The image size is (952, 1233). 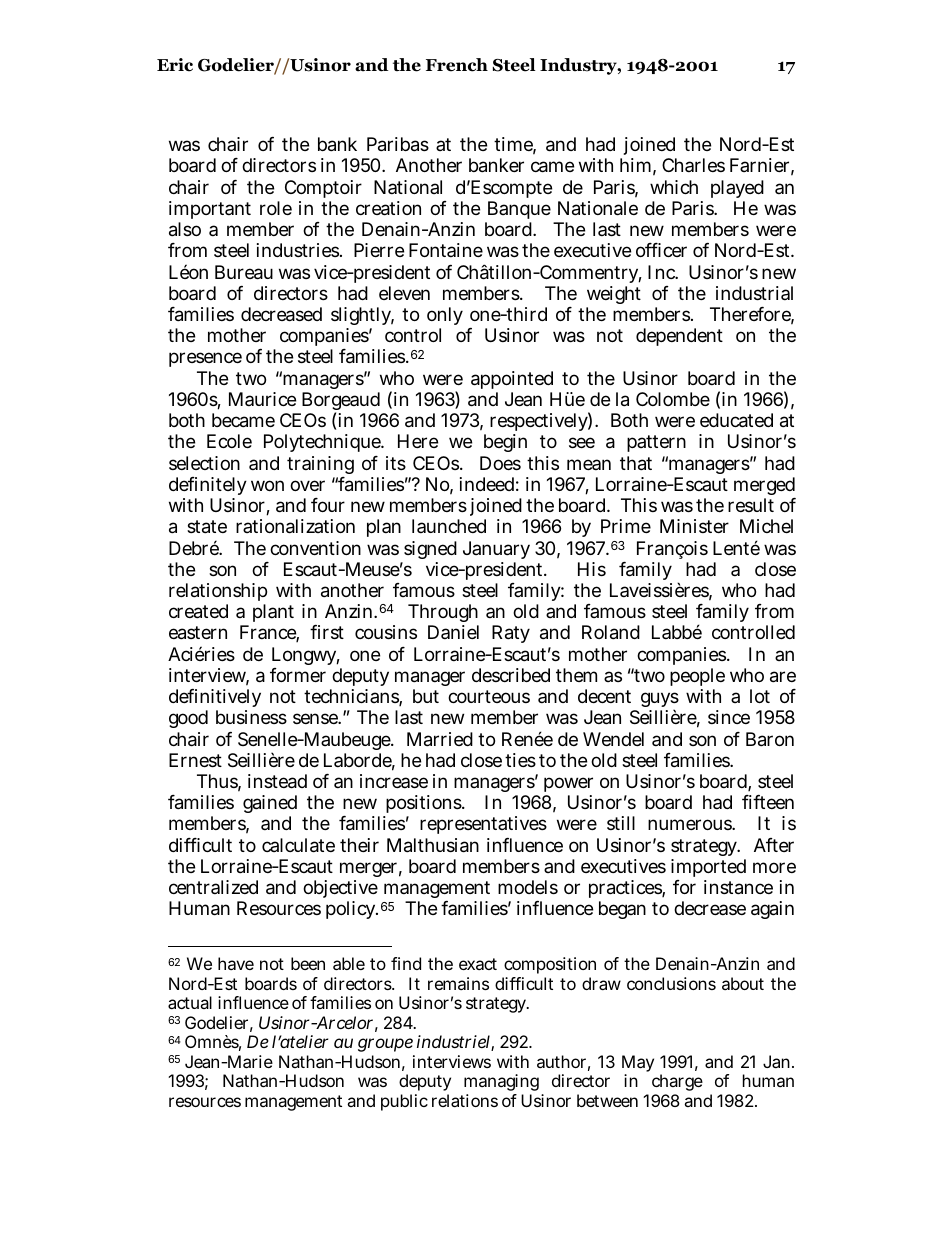 I want to click on fifteen, so click(x=768, y=802).
